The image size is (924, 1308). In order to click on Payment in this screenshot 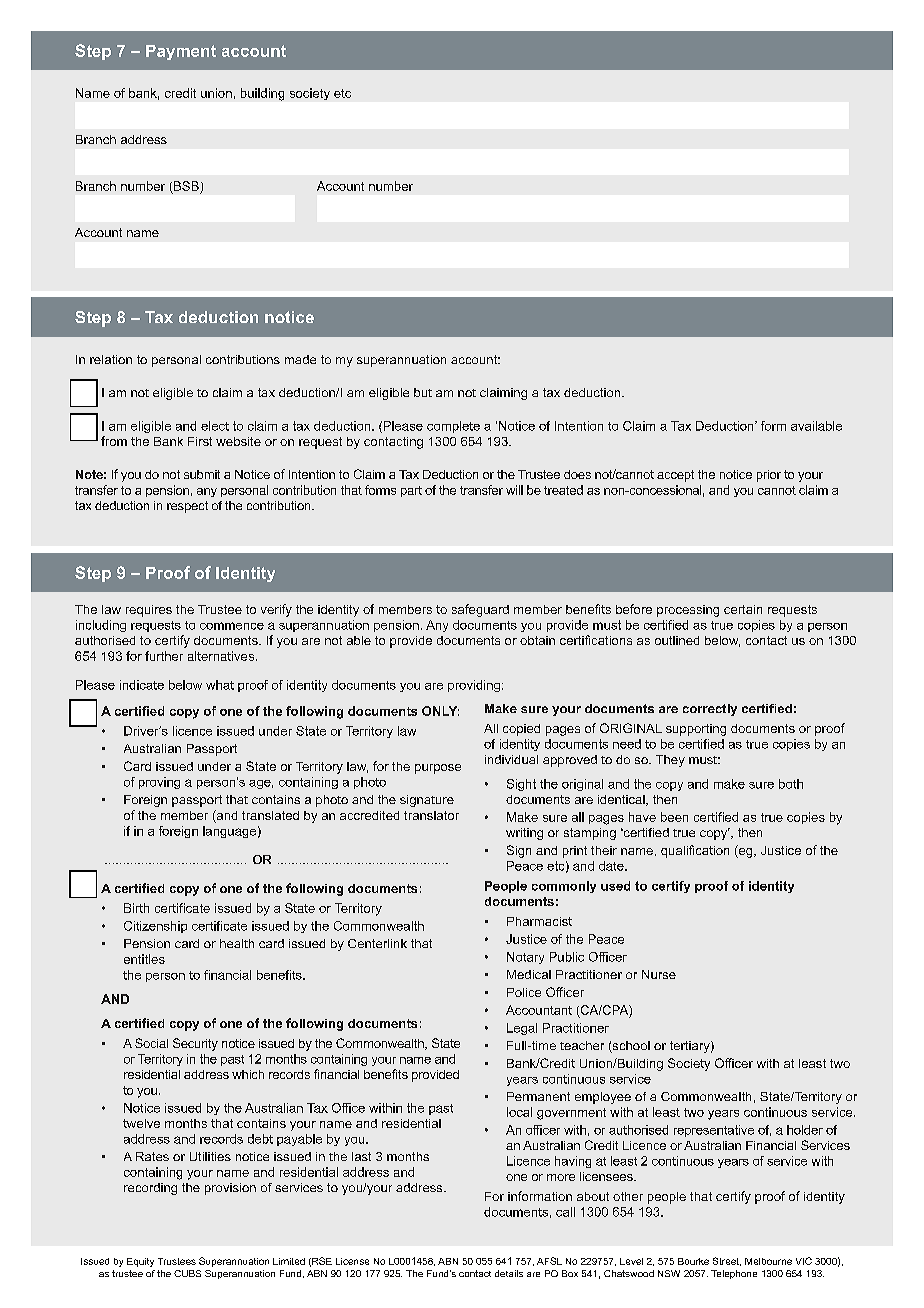, I will do `click(181, 52)`.
